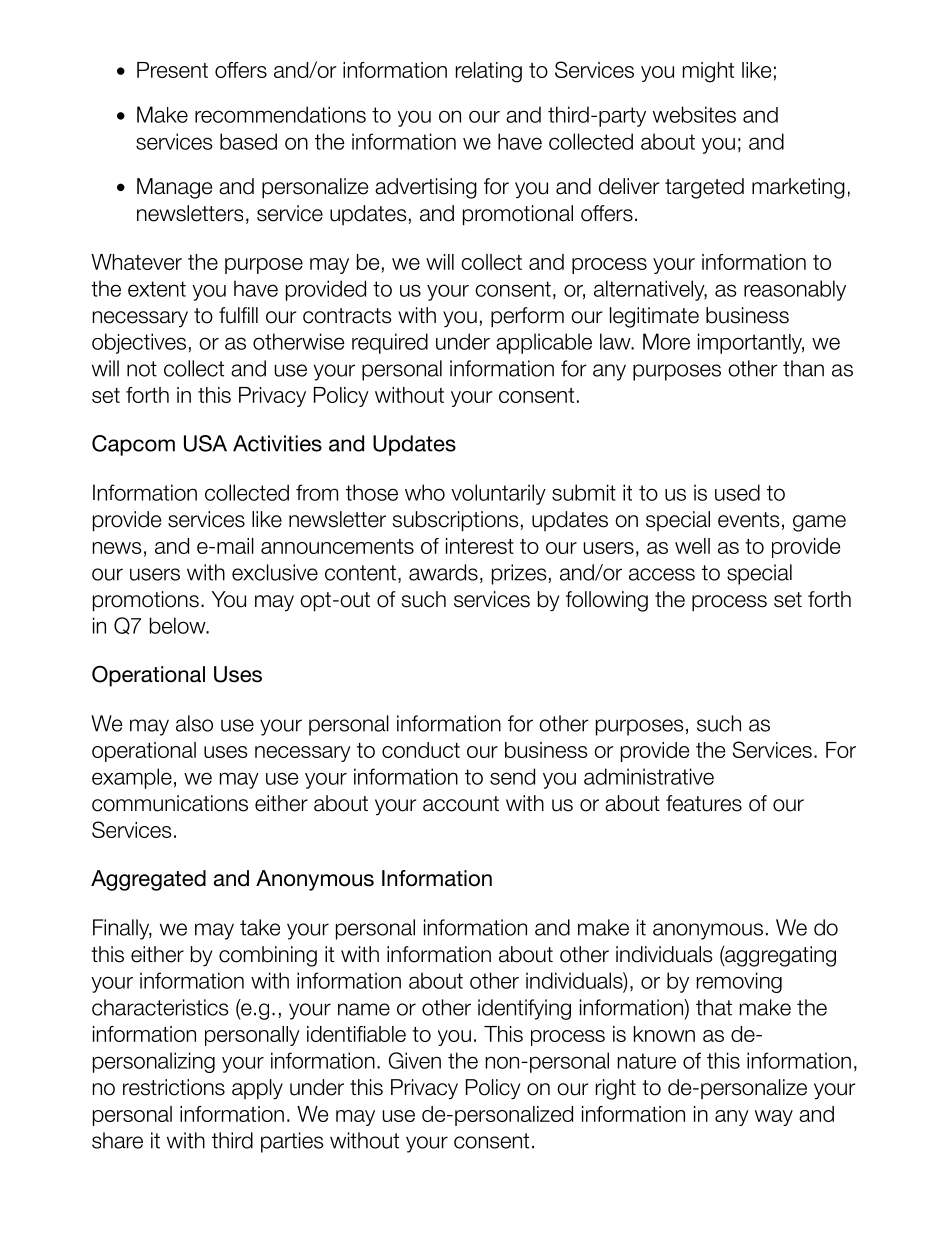  I want to click on perform, so click(527, 317).
